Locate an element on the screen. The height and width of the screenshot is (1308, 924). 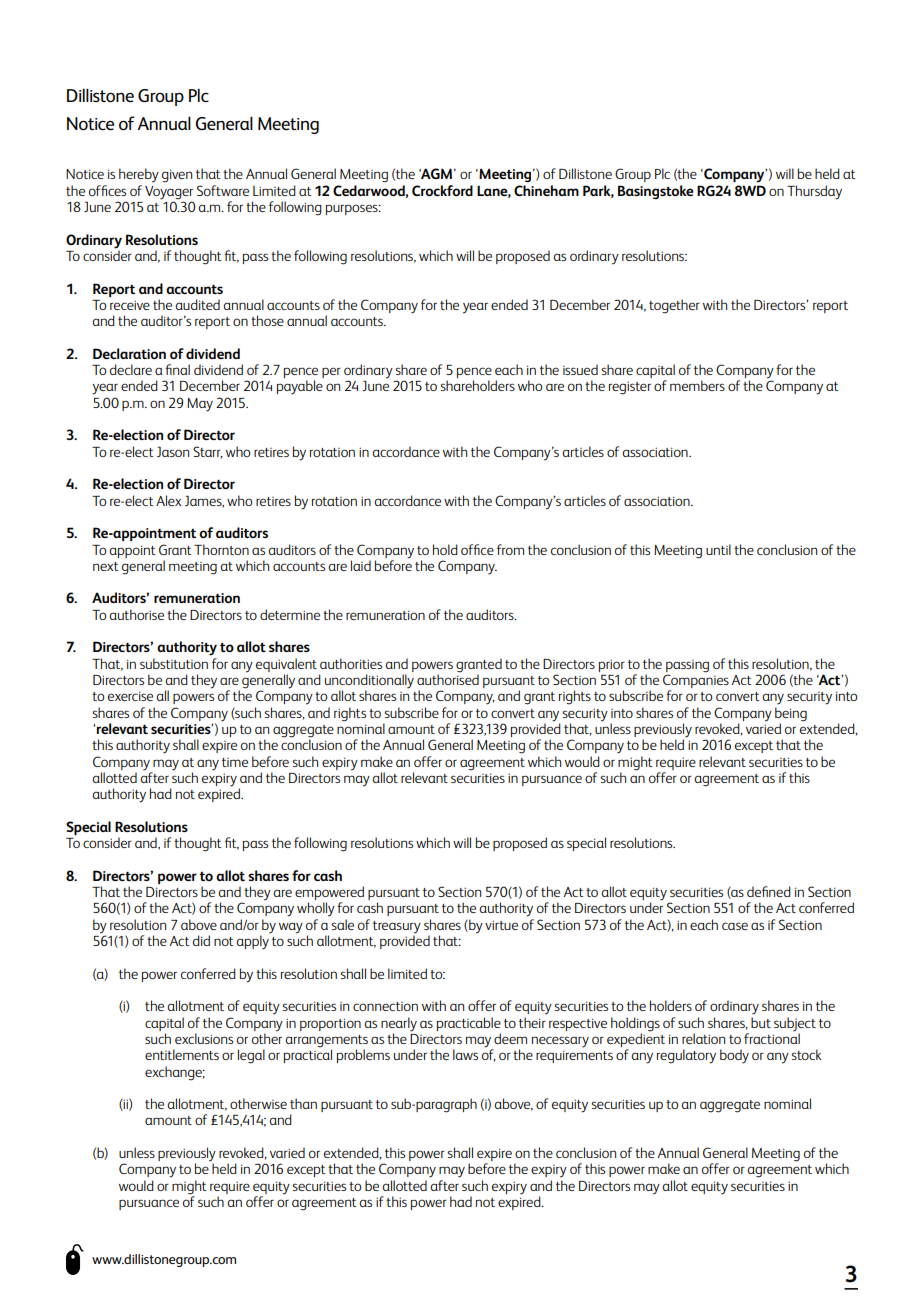
issued is located at coordinates (580, 369).
